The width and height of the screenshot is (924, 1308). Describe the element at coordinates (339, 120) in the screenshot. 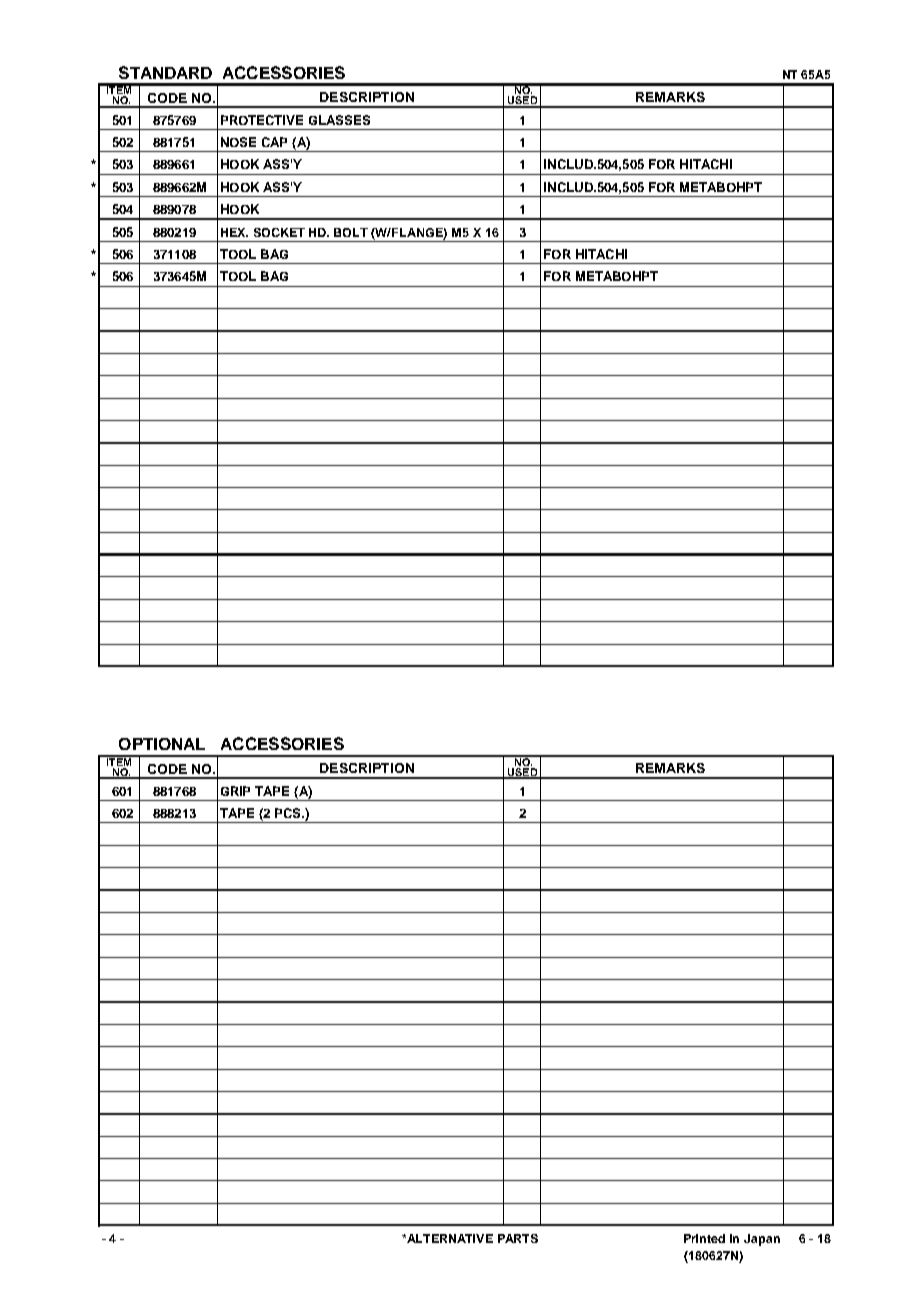

I see `GLASSES` at that location.
